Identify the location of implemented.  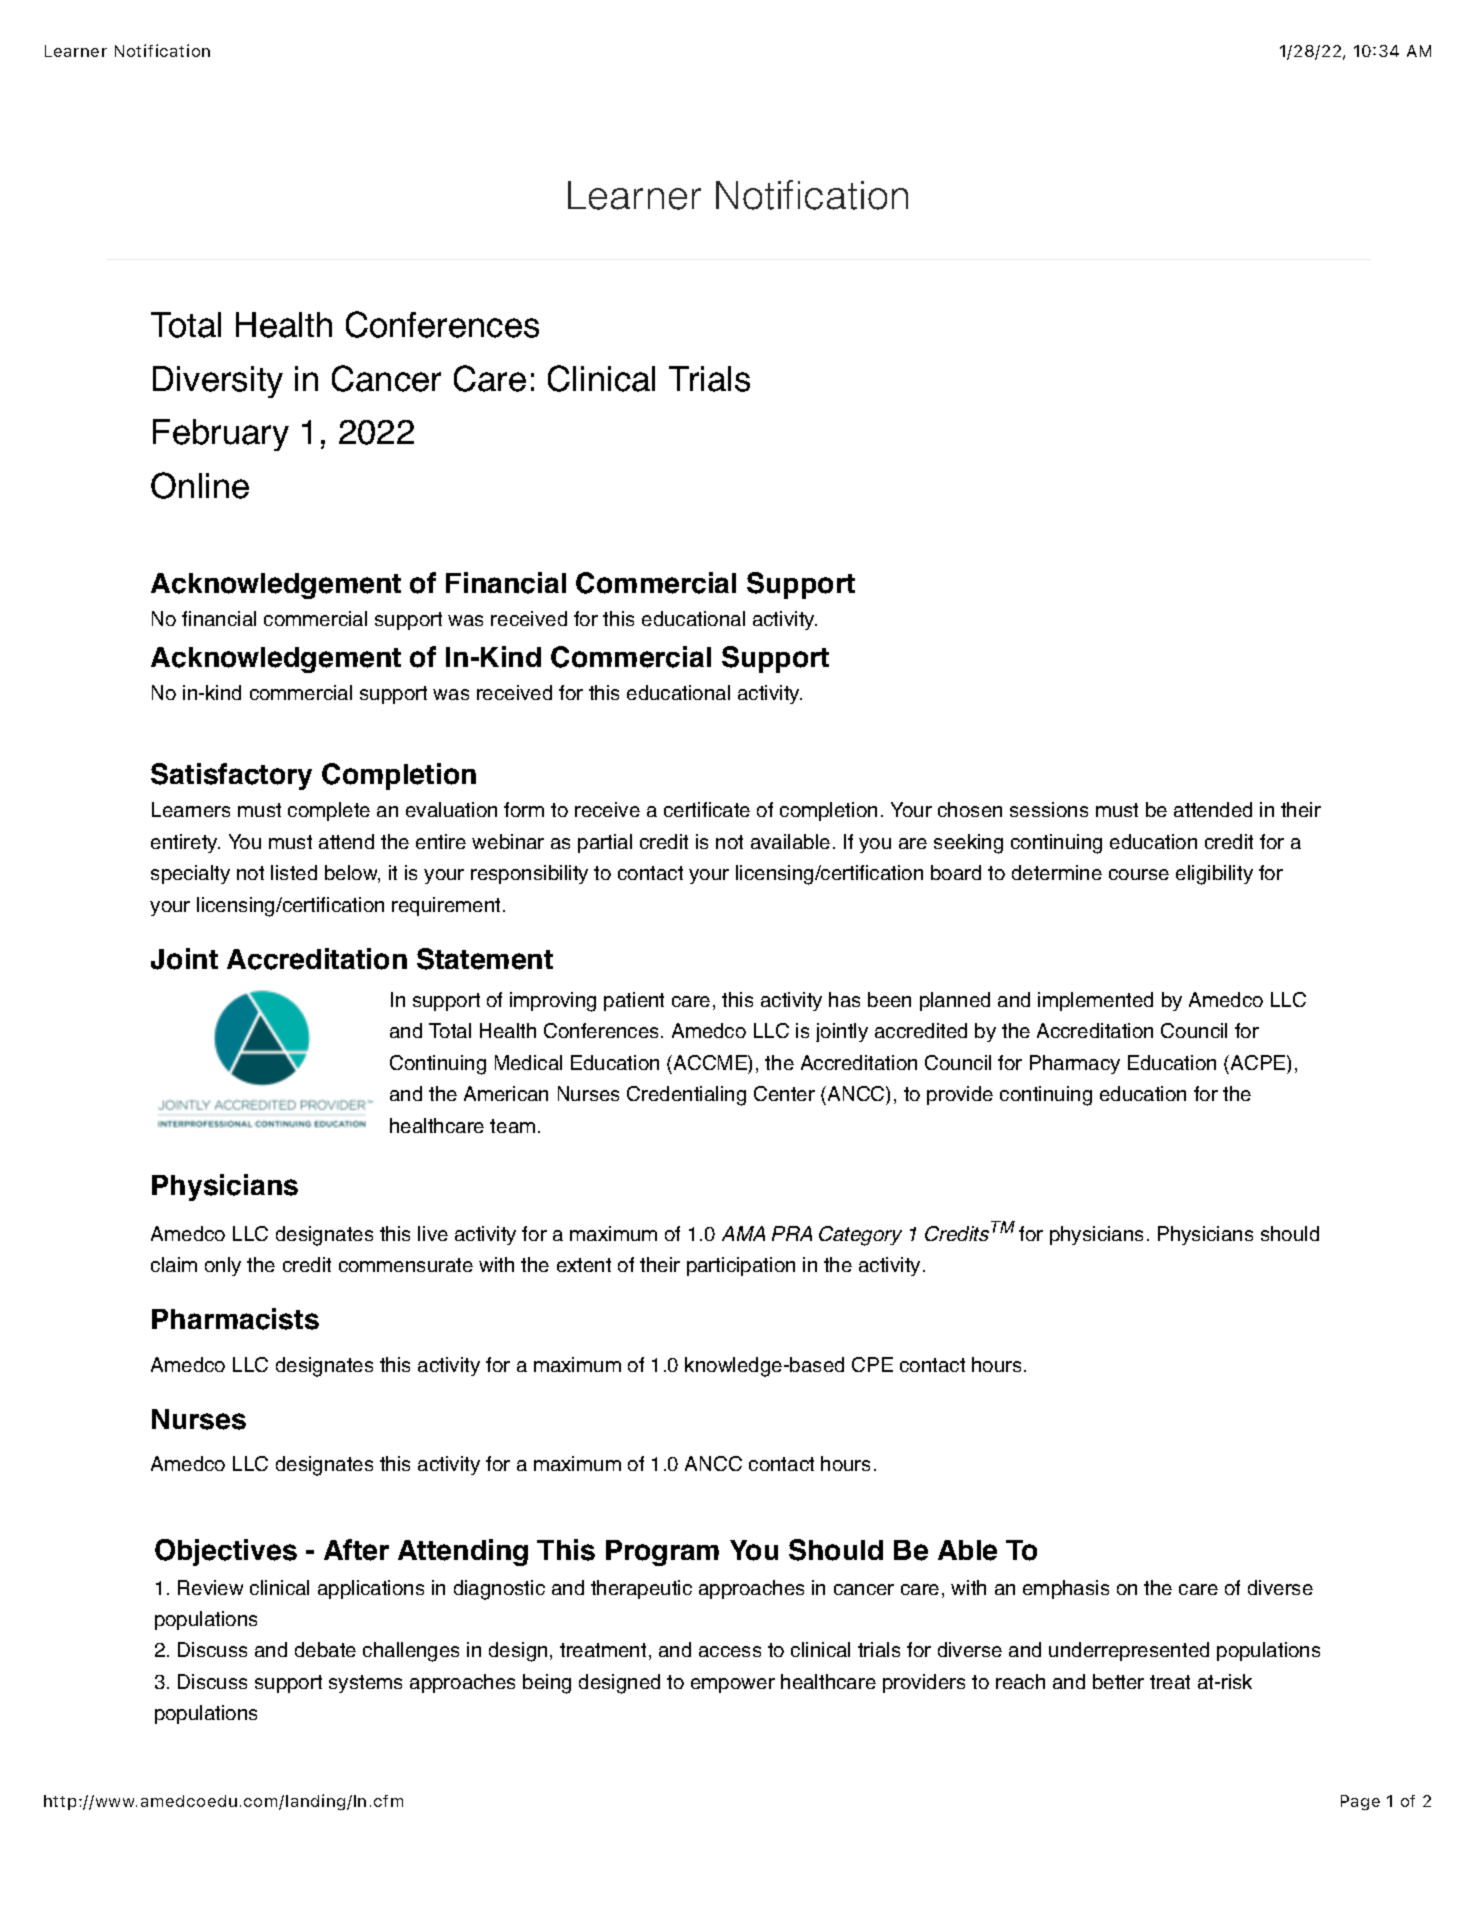
(1095, 1001).
